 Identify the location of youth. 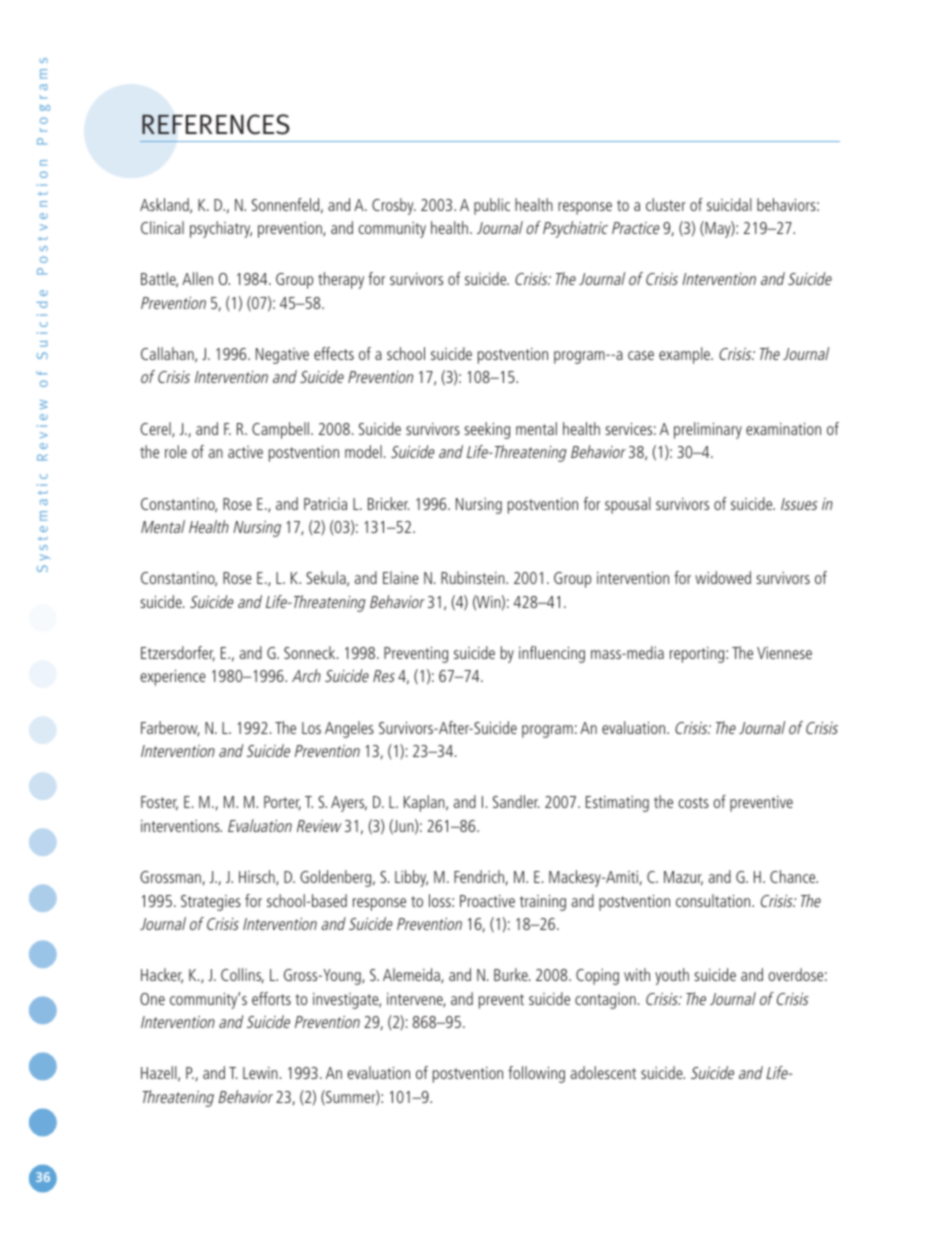
(672, 976).
